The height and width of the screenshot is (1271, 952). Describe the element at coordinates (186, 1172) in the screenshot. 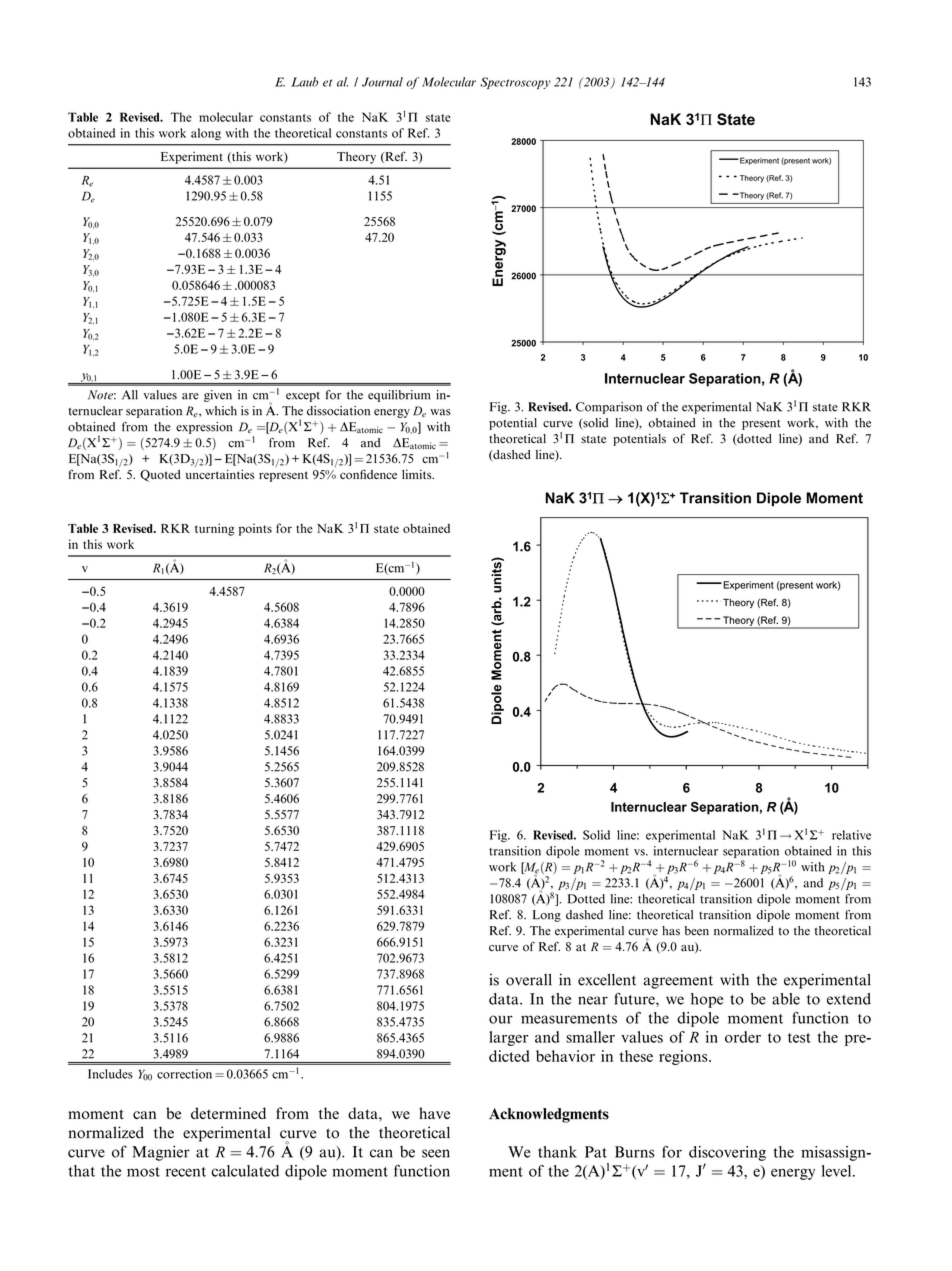

I see `recent` at that location.
